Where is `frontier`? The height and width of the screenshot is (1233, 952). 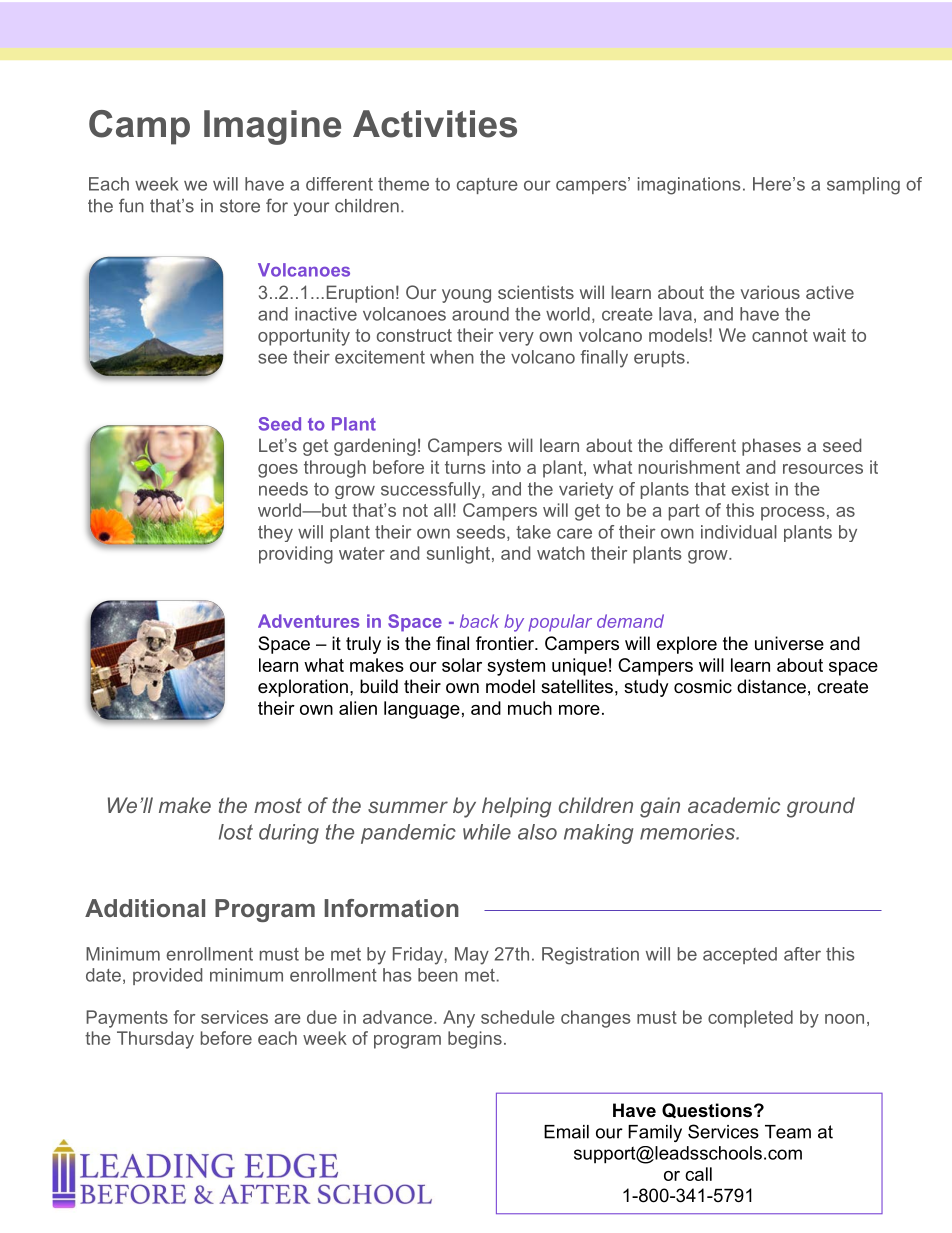
frontier is located at coordinates (506, 643).
